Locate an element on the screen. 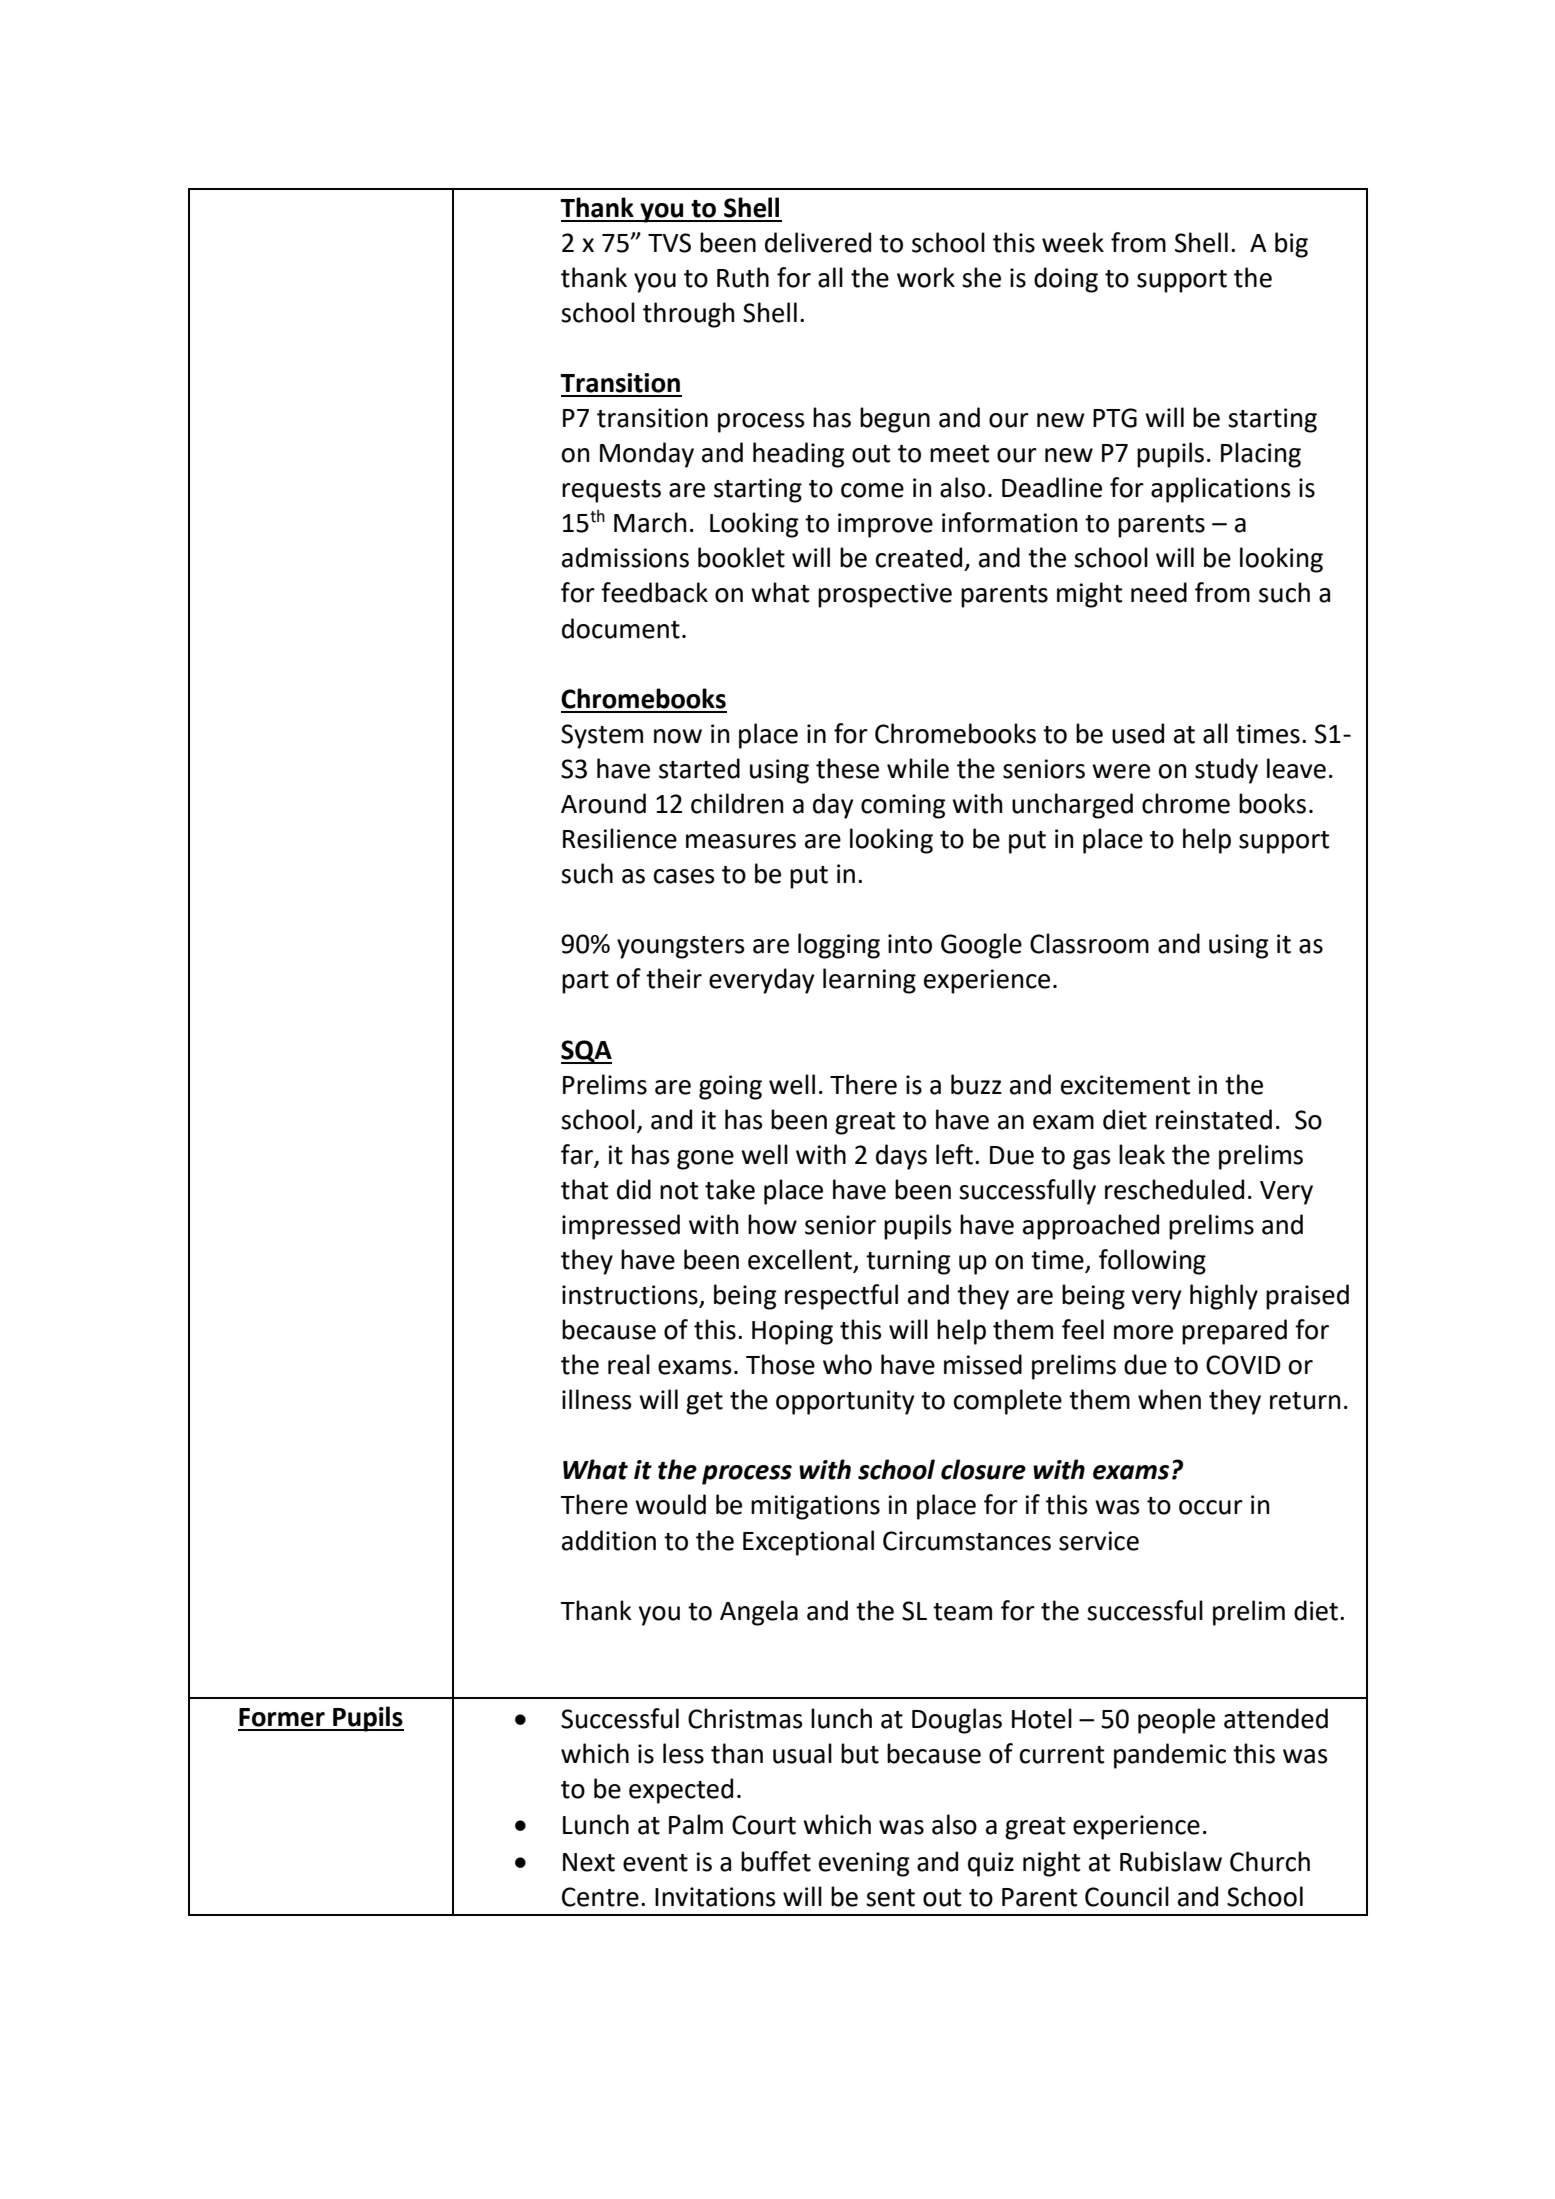 The height and width of the screenshot is (2199, 1555). through is located at coordinates (688, 315).
